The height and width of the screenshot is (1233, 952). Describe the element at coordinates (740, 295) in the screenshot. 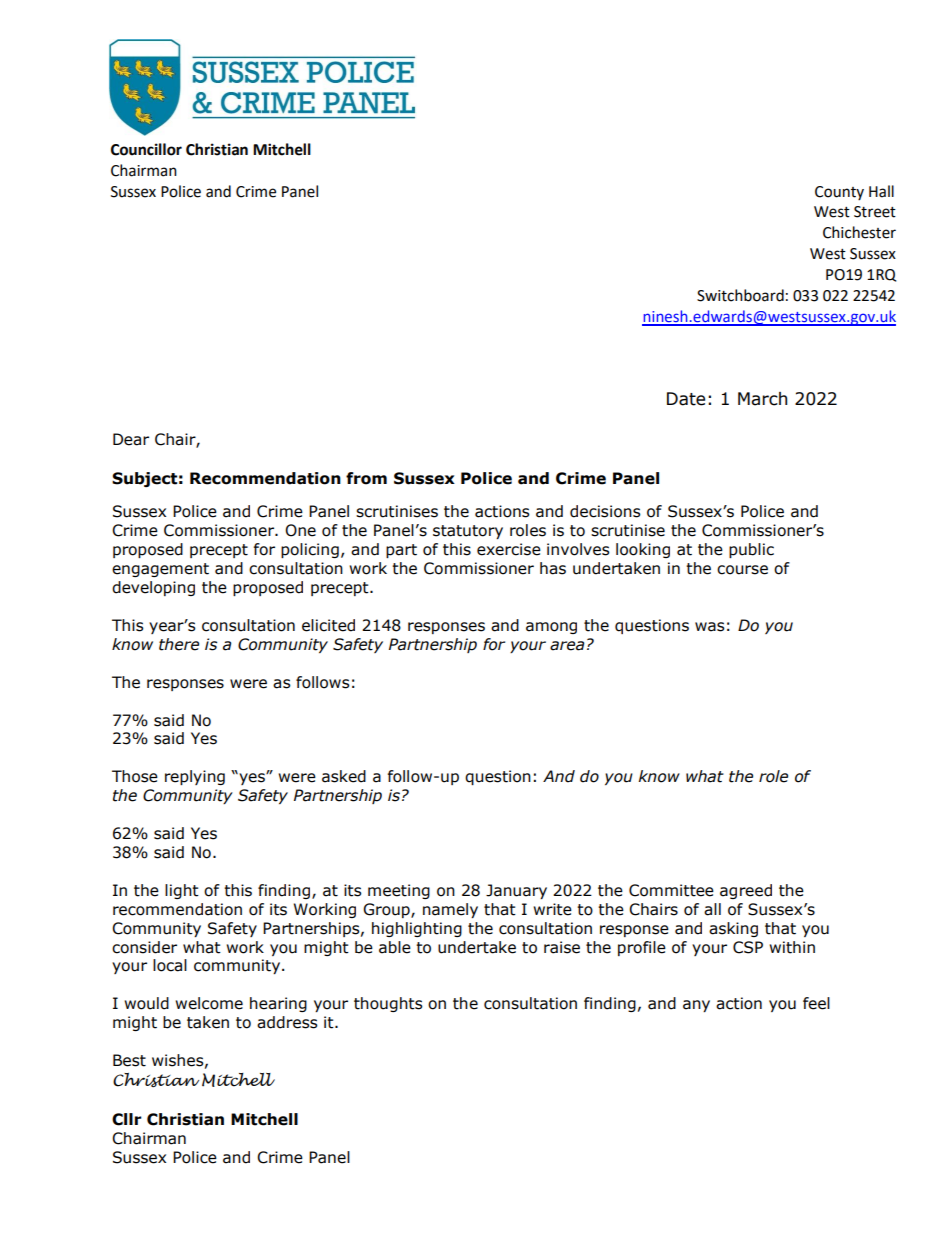

I see `Switchboard` at that location.
